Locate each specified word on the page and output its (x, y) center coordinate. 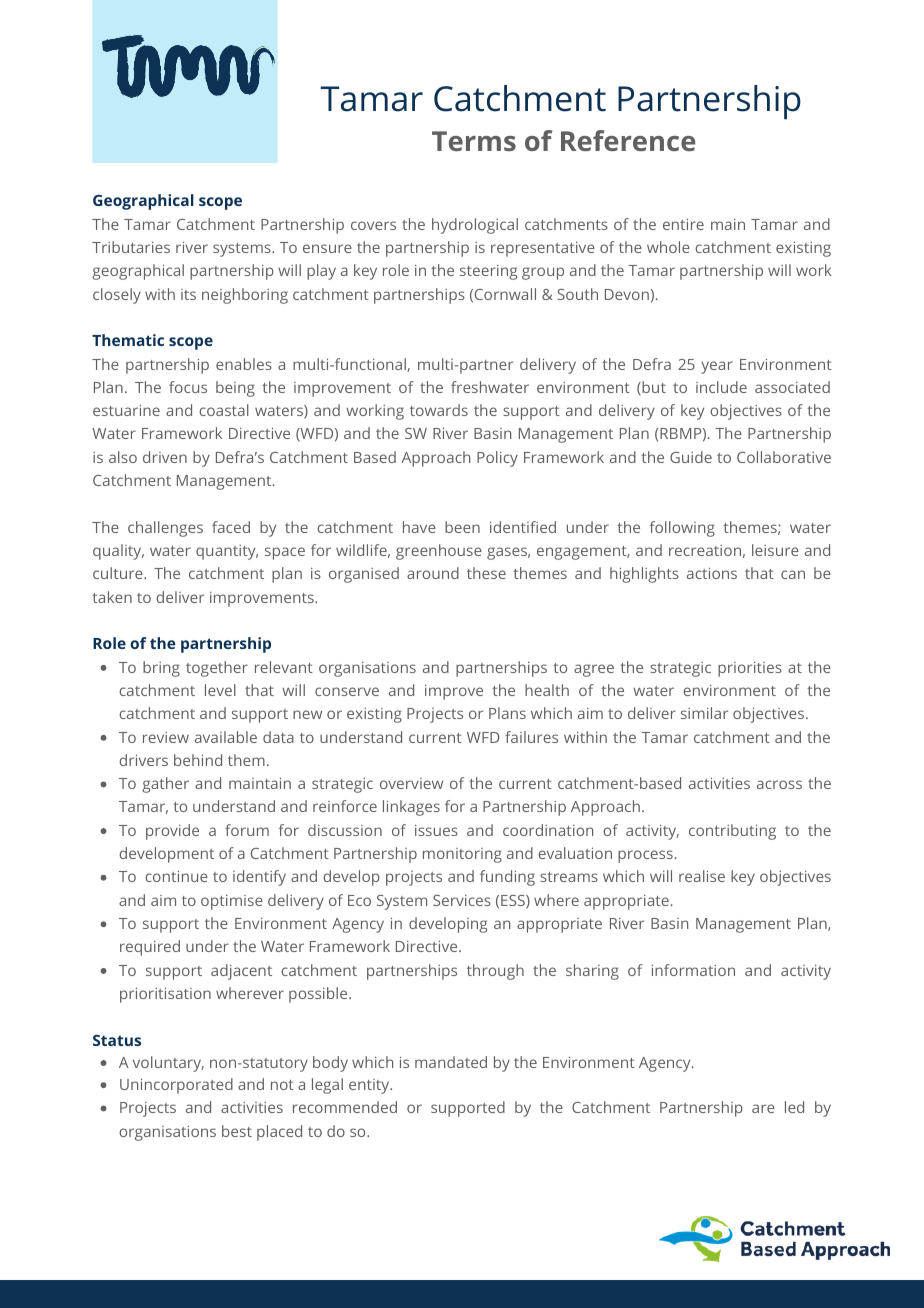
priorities (750, 669)
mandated (451, 1062)
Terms (474, 141)
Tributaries (131, 247)
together (217, 669)
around (433, 573)
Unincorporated (176, 1086)
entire (683, 224)
